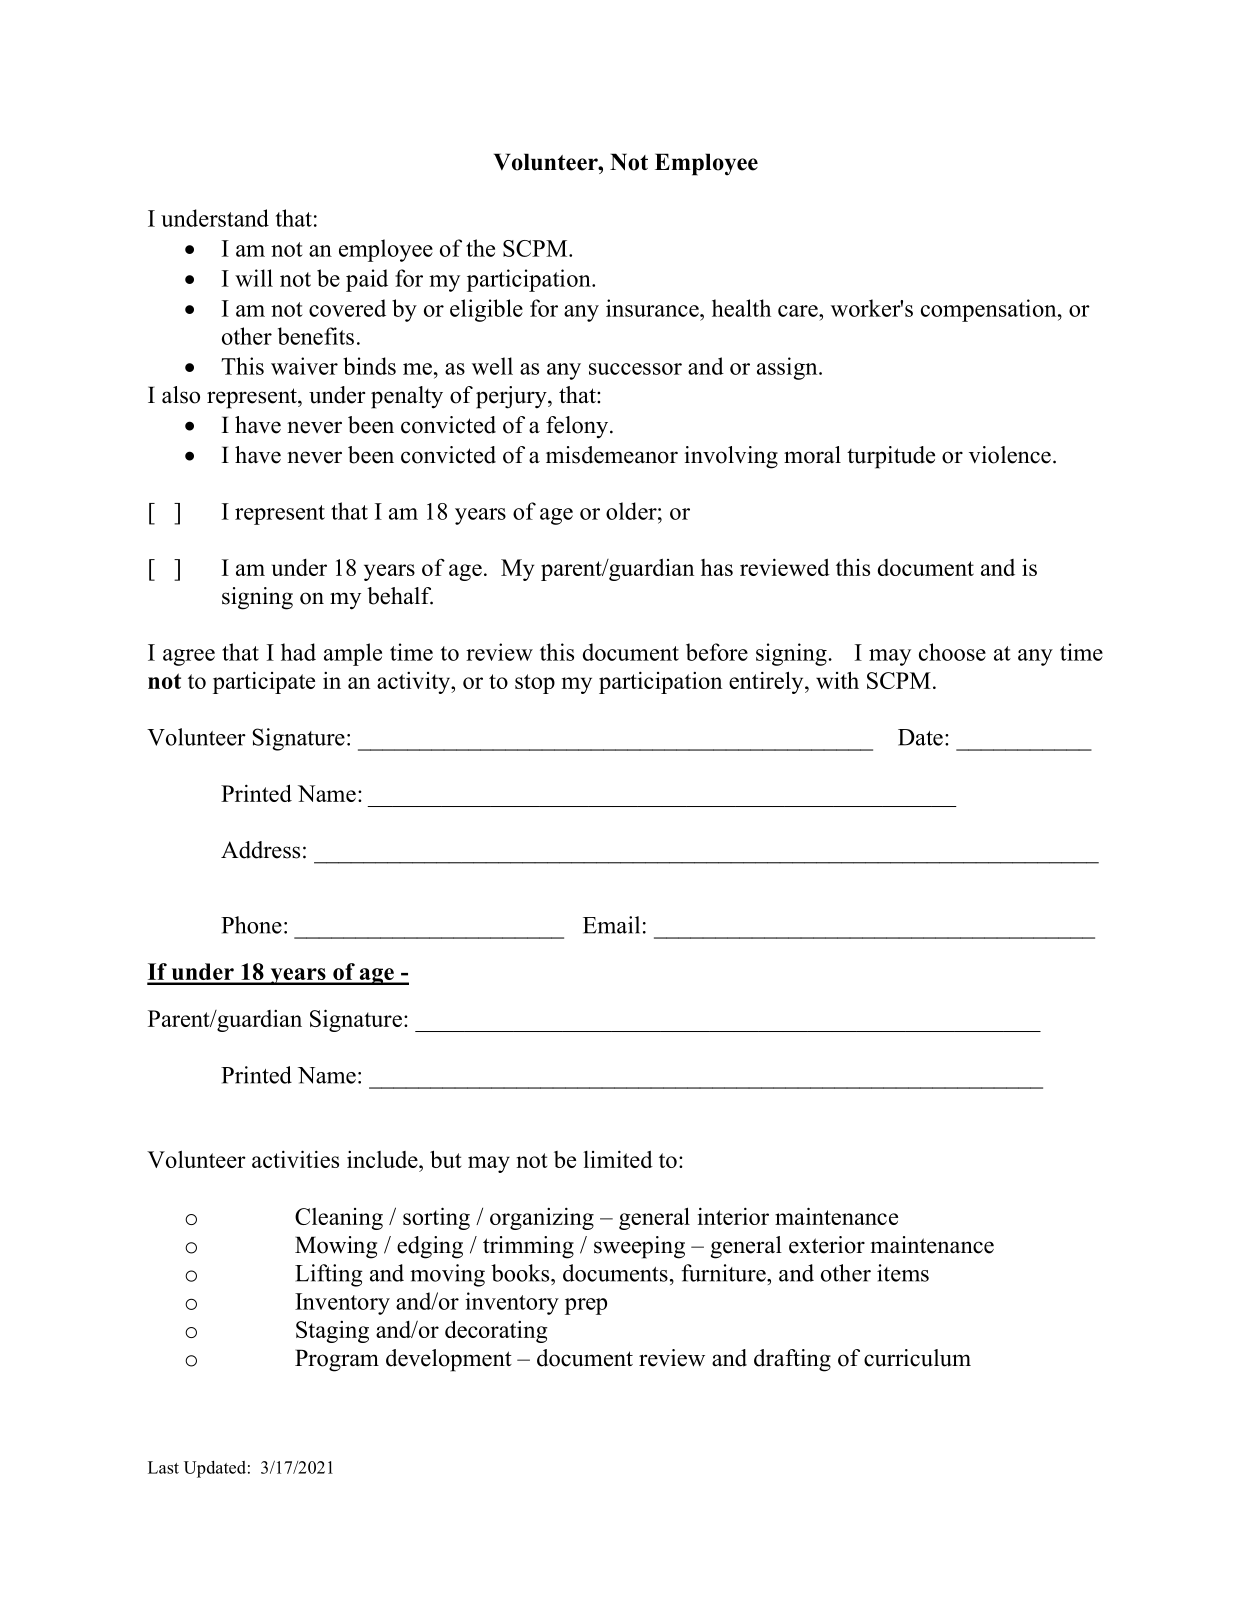  Describe the element at coordinates (799, 311) in the document. I see `care` at that location.
